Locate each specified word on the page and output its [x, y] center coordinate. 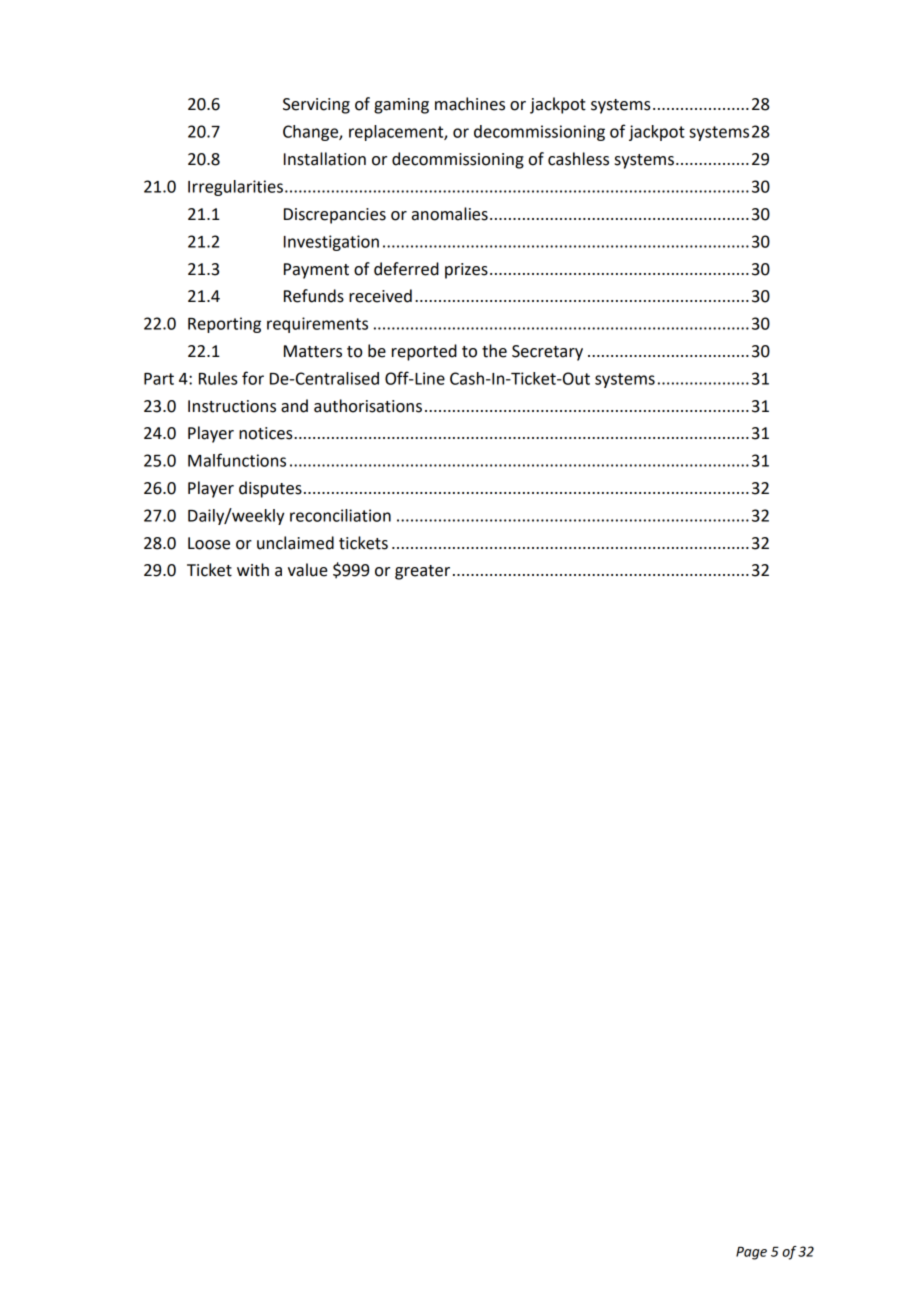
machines [470, 104]
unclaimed [295, 543]
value [308, 570]
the [494, 351]
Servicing [316, 106]
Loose [209, 543]
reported [424, 352]
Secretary [547, 353]
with [253, 570]
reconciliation [340, 515]
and [294, 406]
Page [751, 1253]
